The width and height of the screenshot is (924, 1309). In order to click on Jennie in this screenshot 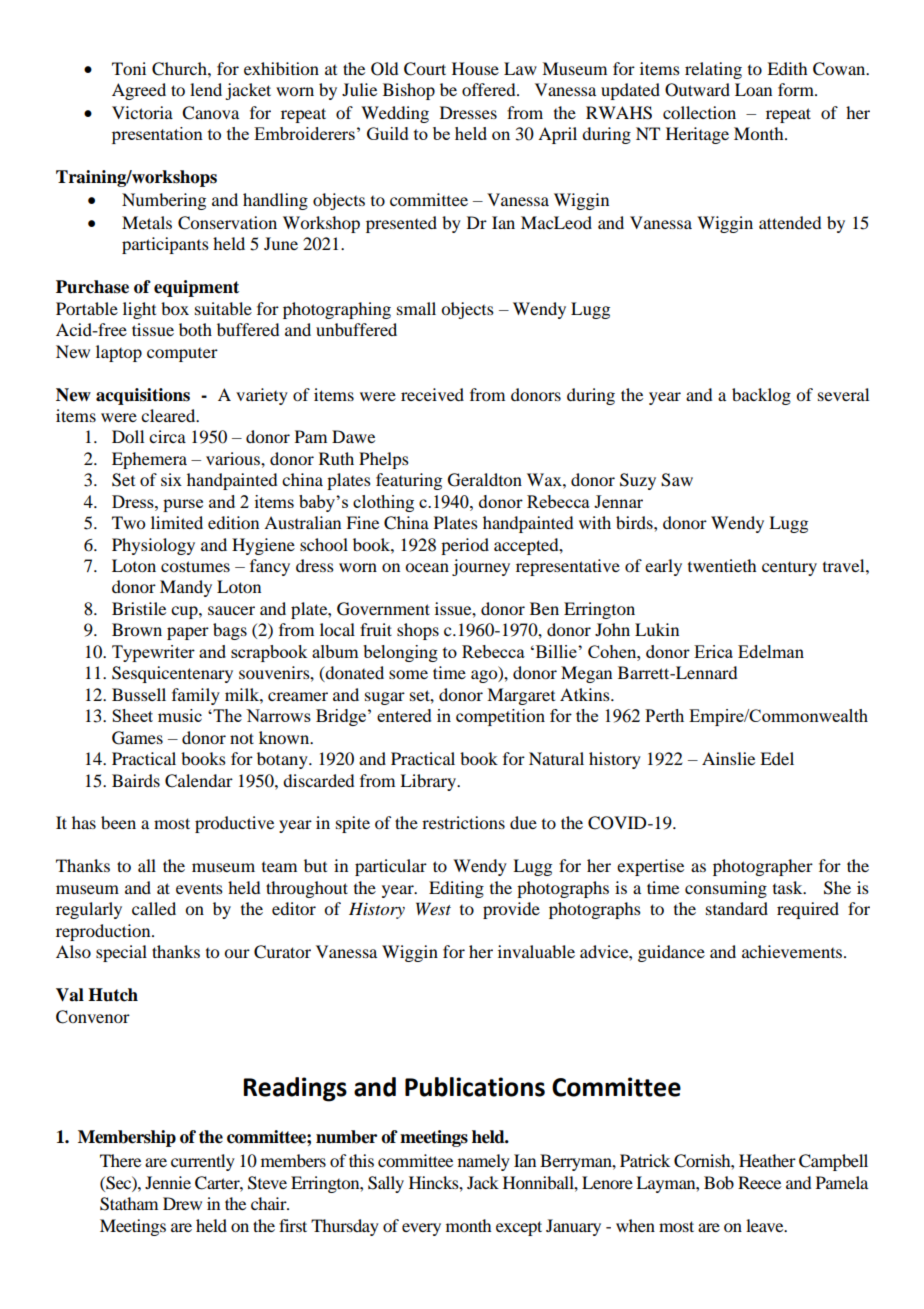, I will do `click(168, 1182)`.
